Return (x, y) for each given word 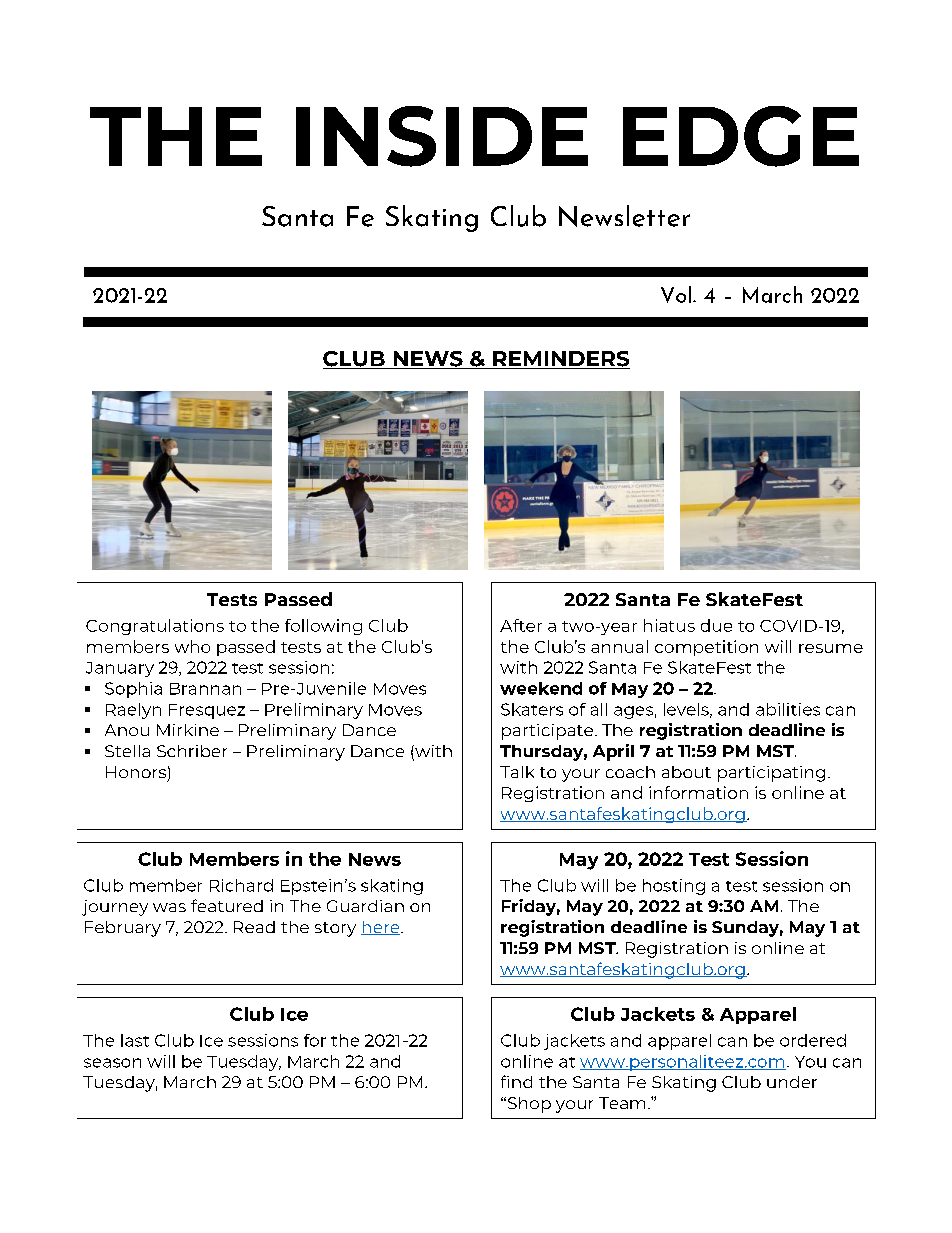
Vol (677, 294)
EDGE (741, 136)
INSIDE (442, 136)
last (135, 1040)
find (516, 1081)
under (792, 1082)
